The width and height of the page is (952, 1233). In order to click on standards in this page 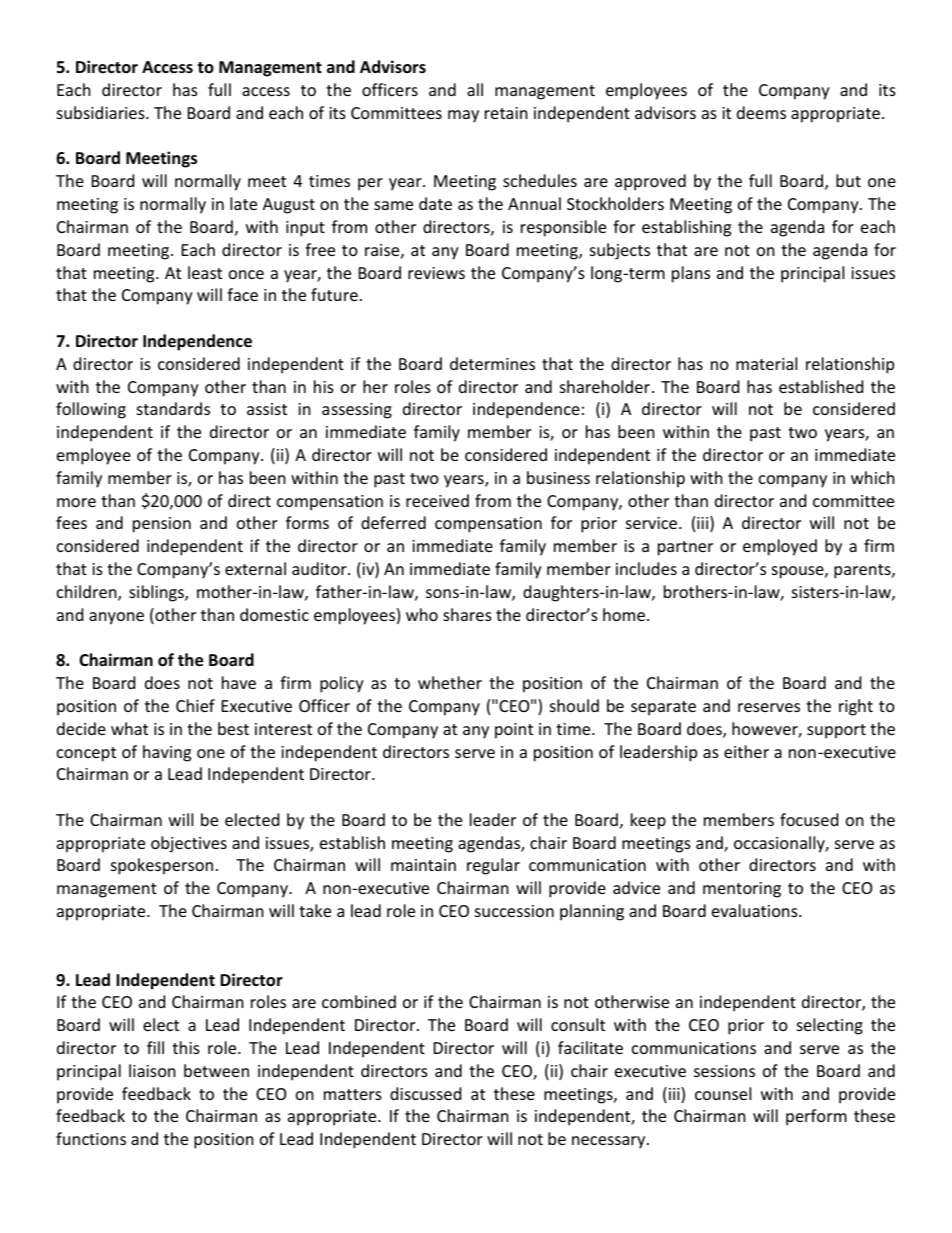, I will do `click(173, 408)`.
